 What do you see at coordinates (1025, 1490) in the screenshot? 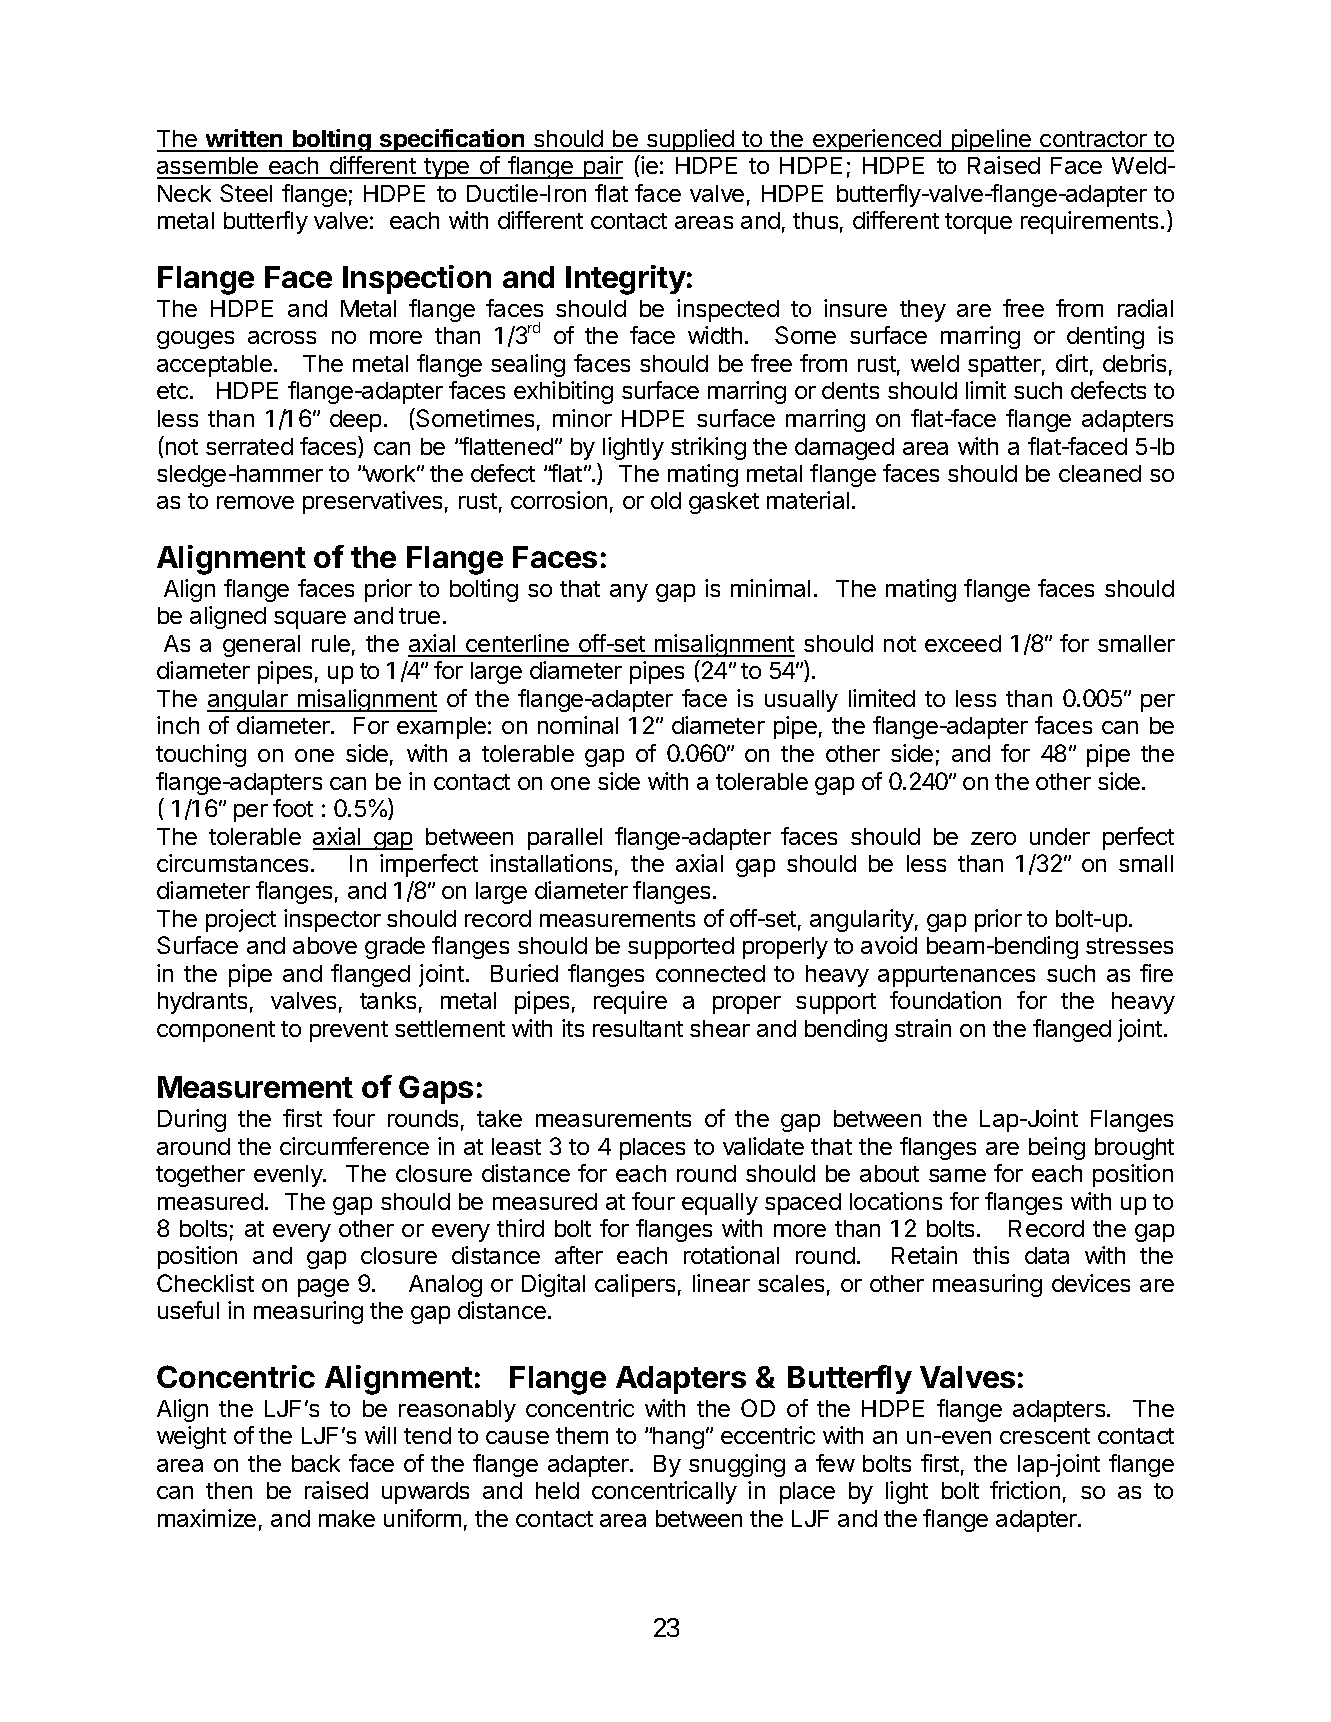
I see `friction` at bounding box center [1025, 1490].
